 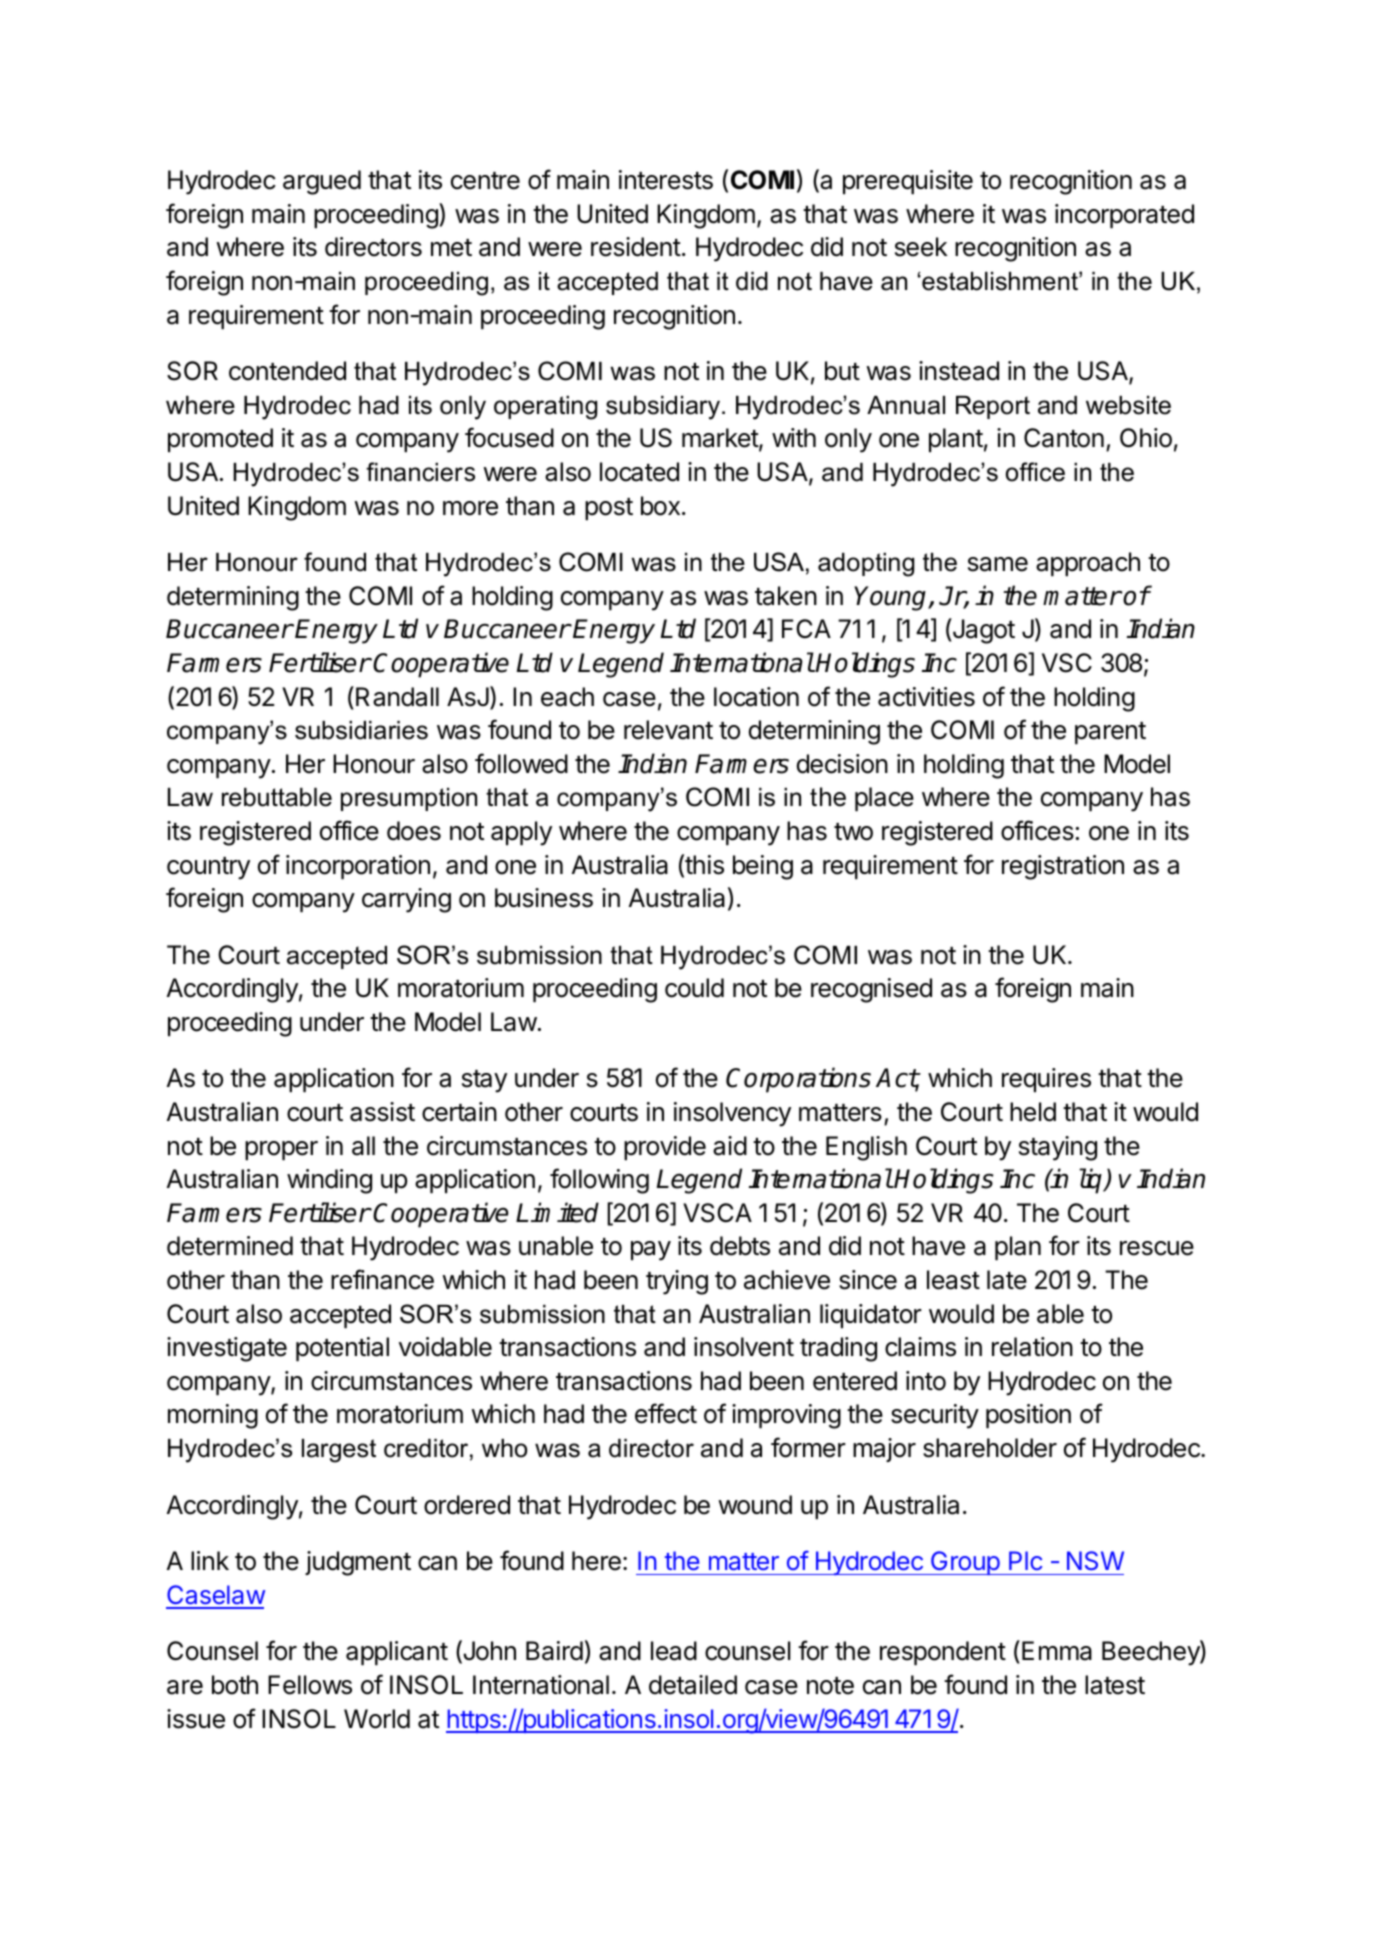 What do you see at coordinates (322, 182) in the image?
I see `argued` at bounding box center [322, 182].
